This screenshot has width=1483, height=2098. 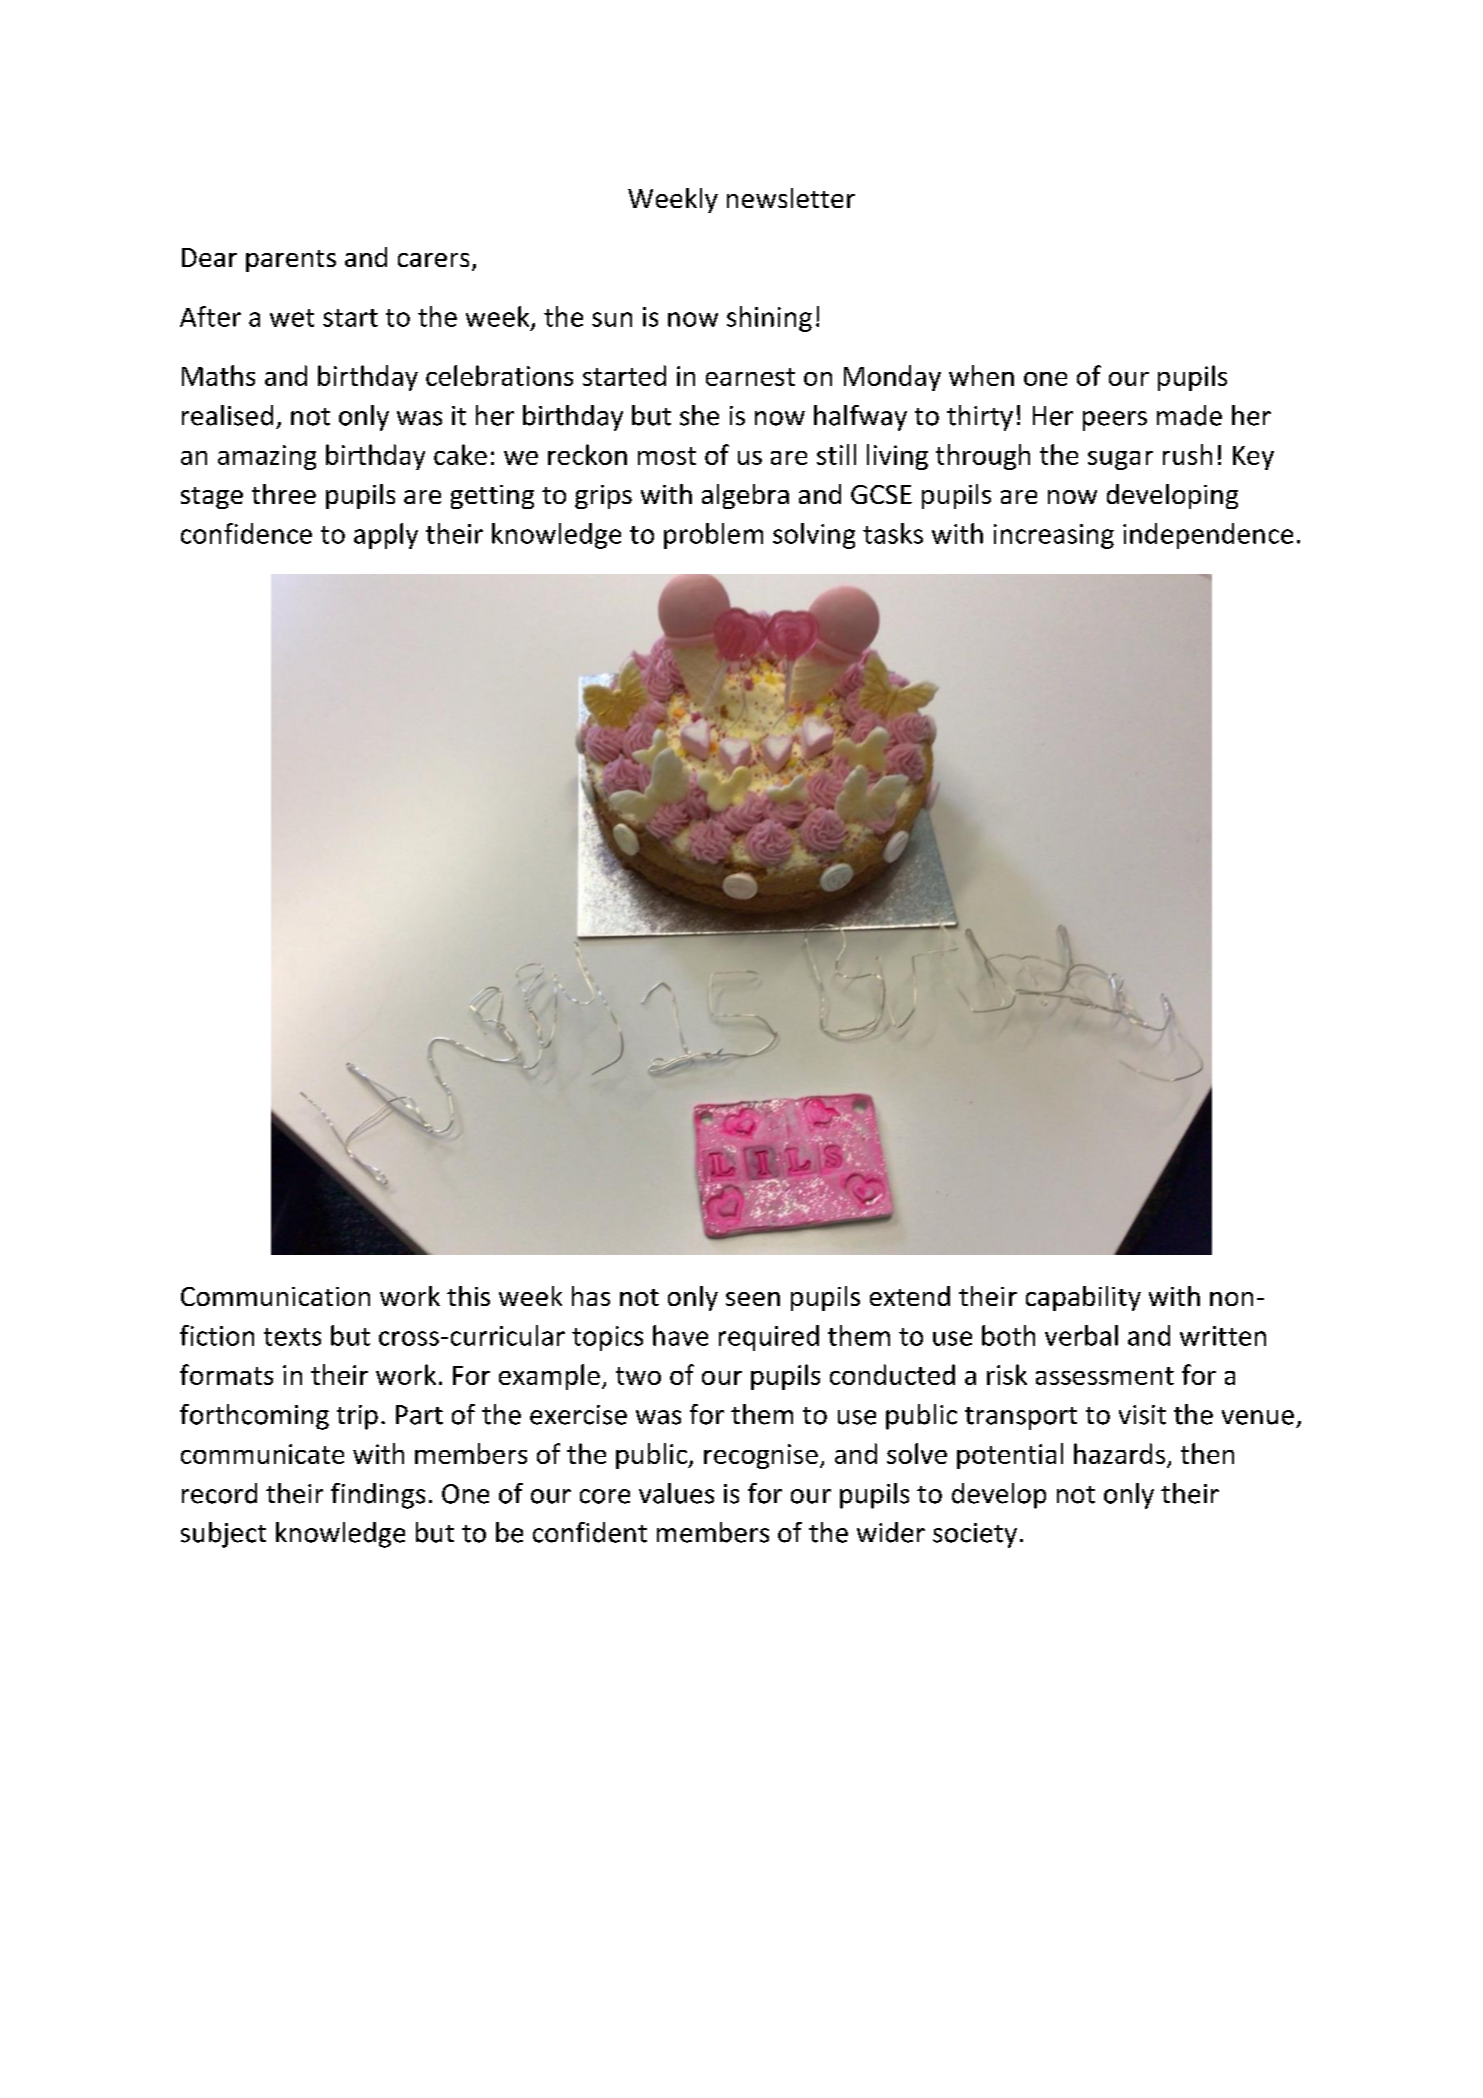 What do you see at coordinates (676, 1493) in the screenshot?
I see `values` at bounding box center [676, 1493].
